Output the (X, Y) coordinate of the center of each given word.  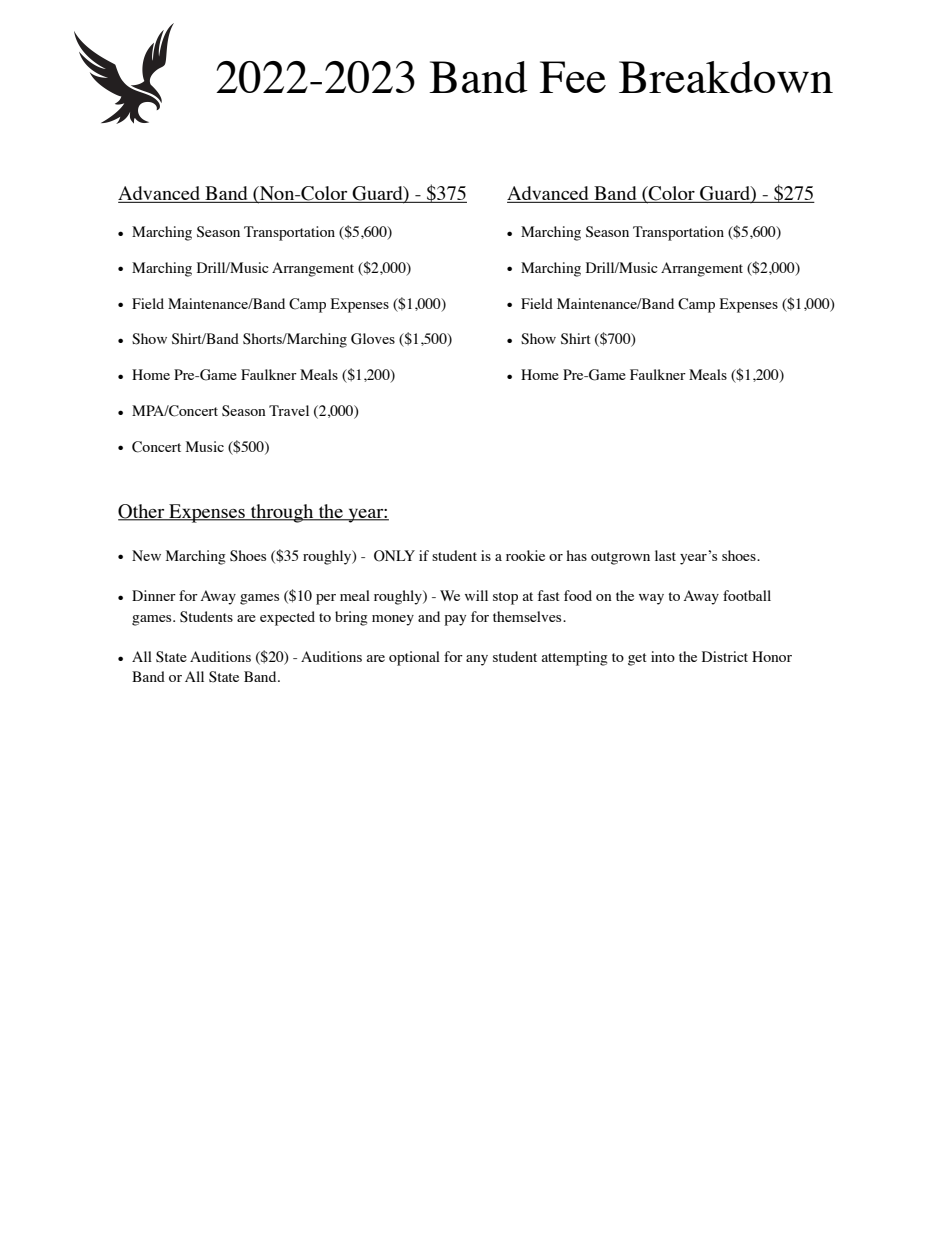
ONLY (394, 556)
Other (142, 512)
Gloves (373, 339)
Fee (573, 77)
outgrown (620, 558)
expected (287, 618)
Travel (289, 410)
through (282, 513)
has (576, 555)
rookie (525, 555)
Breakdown (726, 77)
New (146, 555)
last (665, 555)
